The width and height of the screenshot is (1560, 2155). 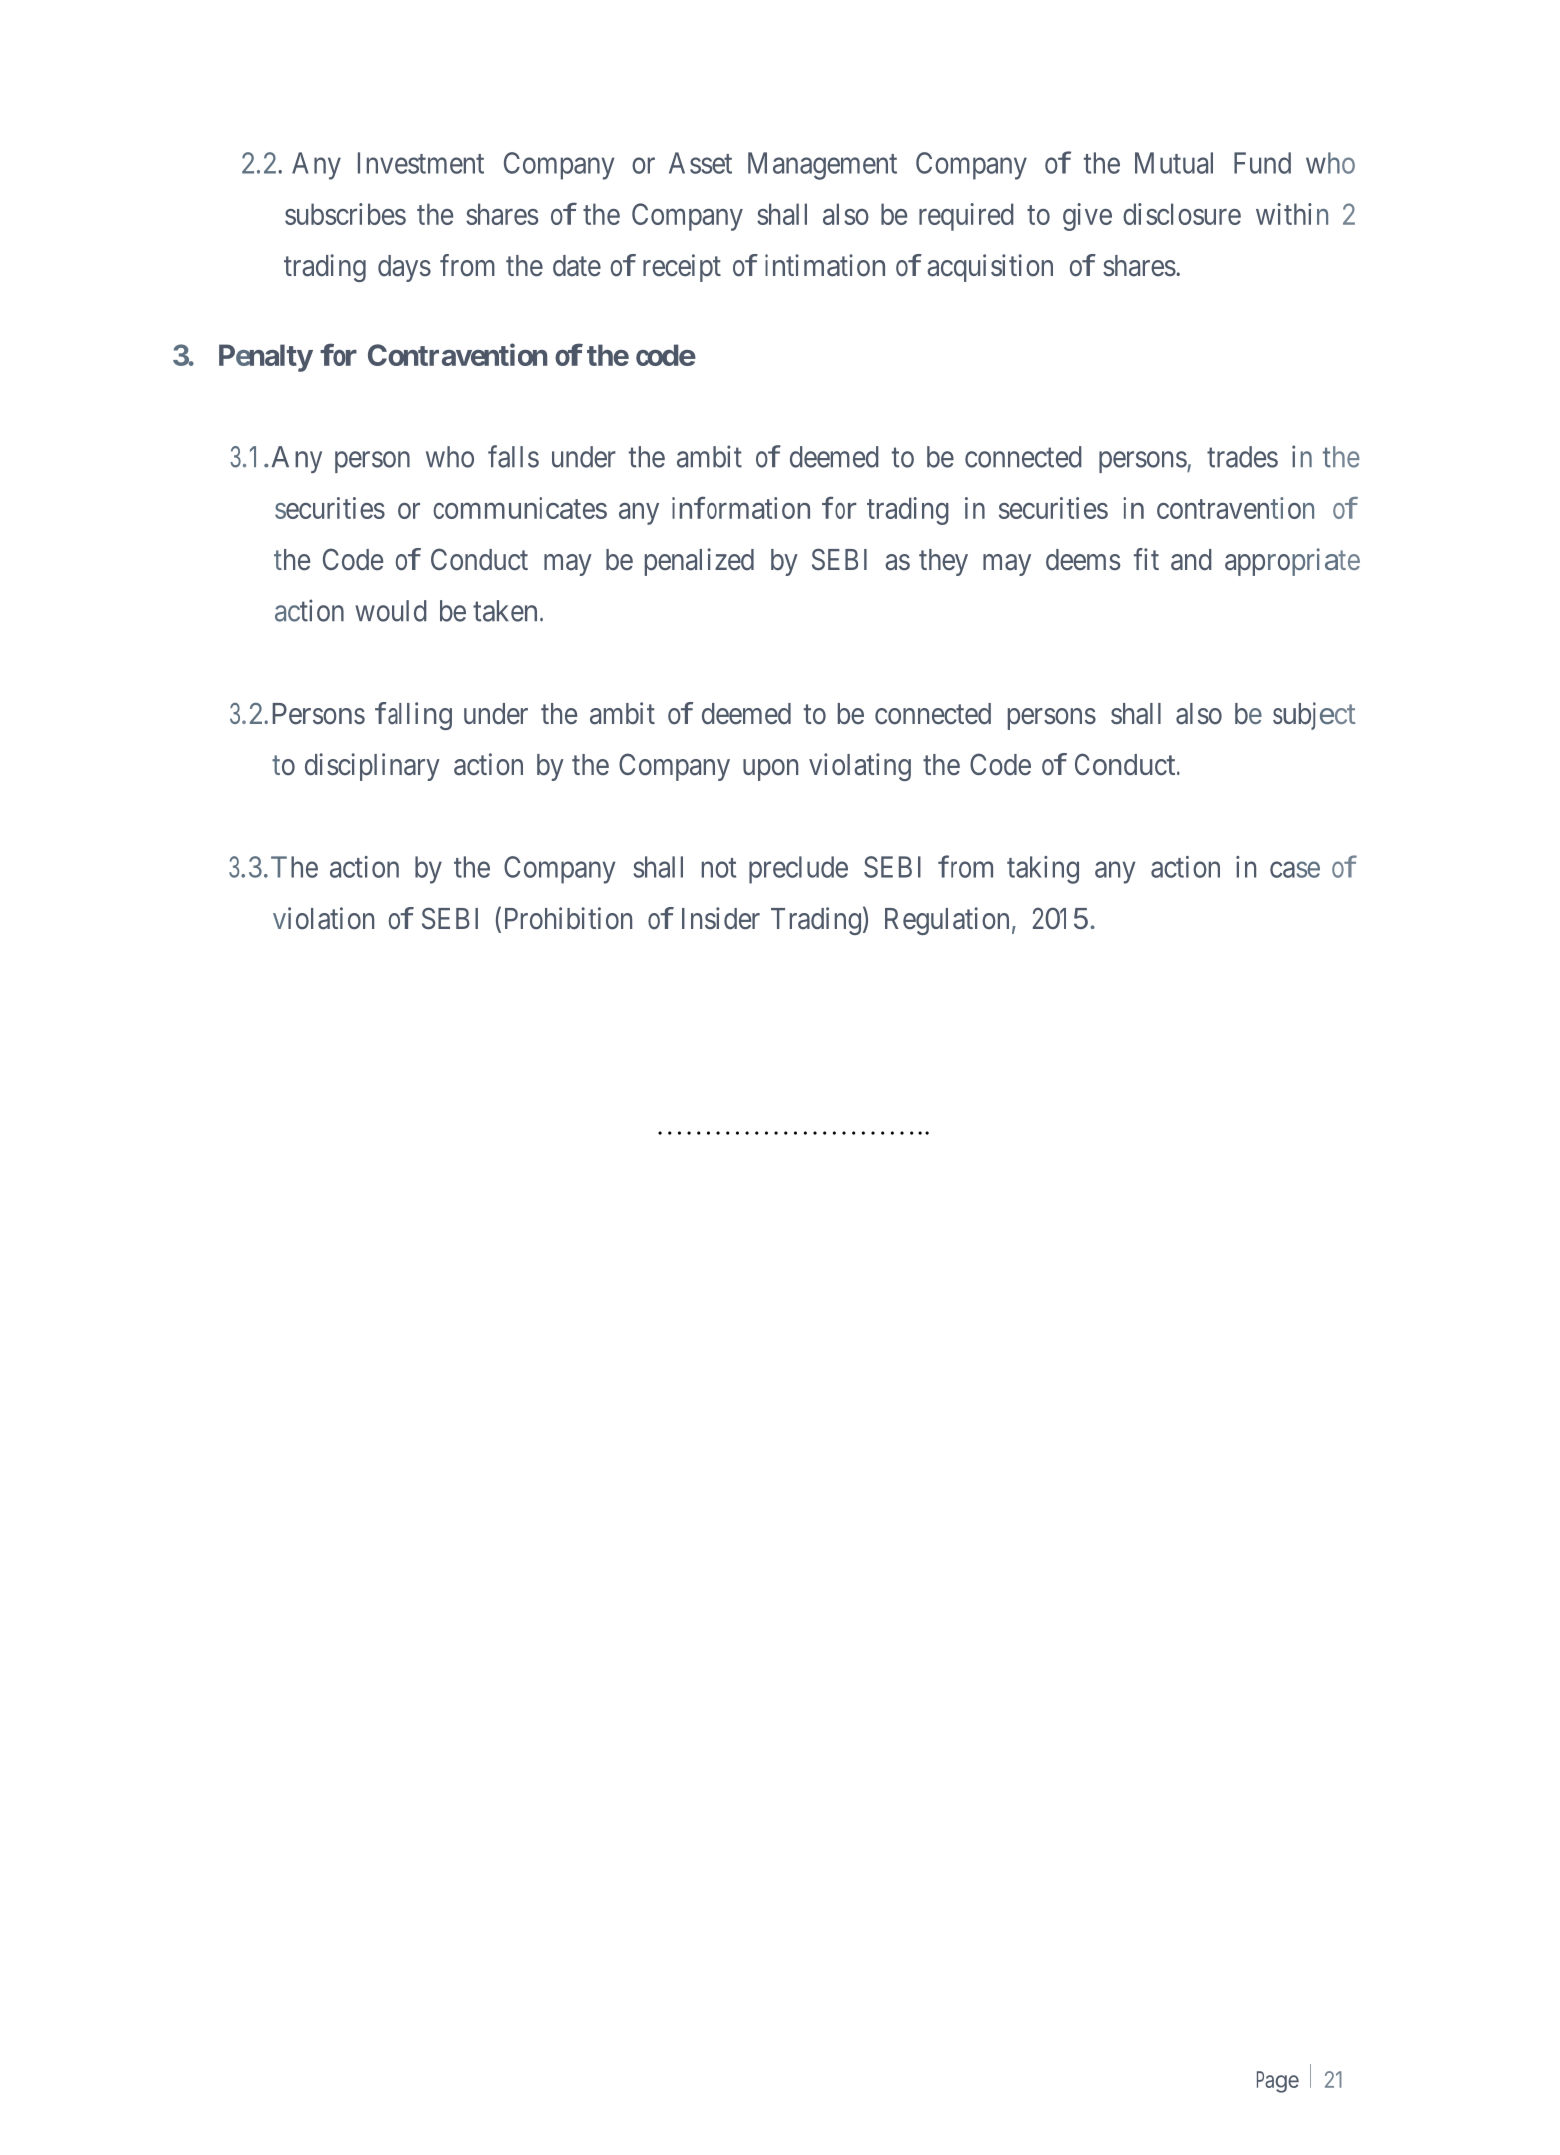 I want to click on violation, so click(x=323, y=918).
